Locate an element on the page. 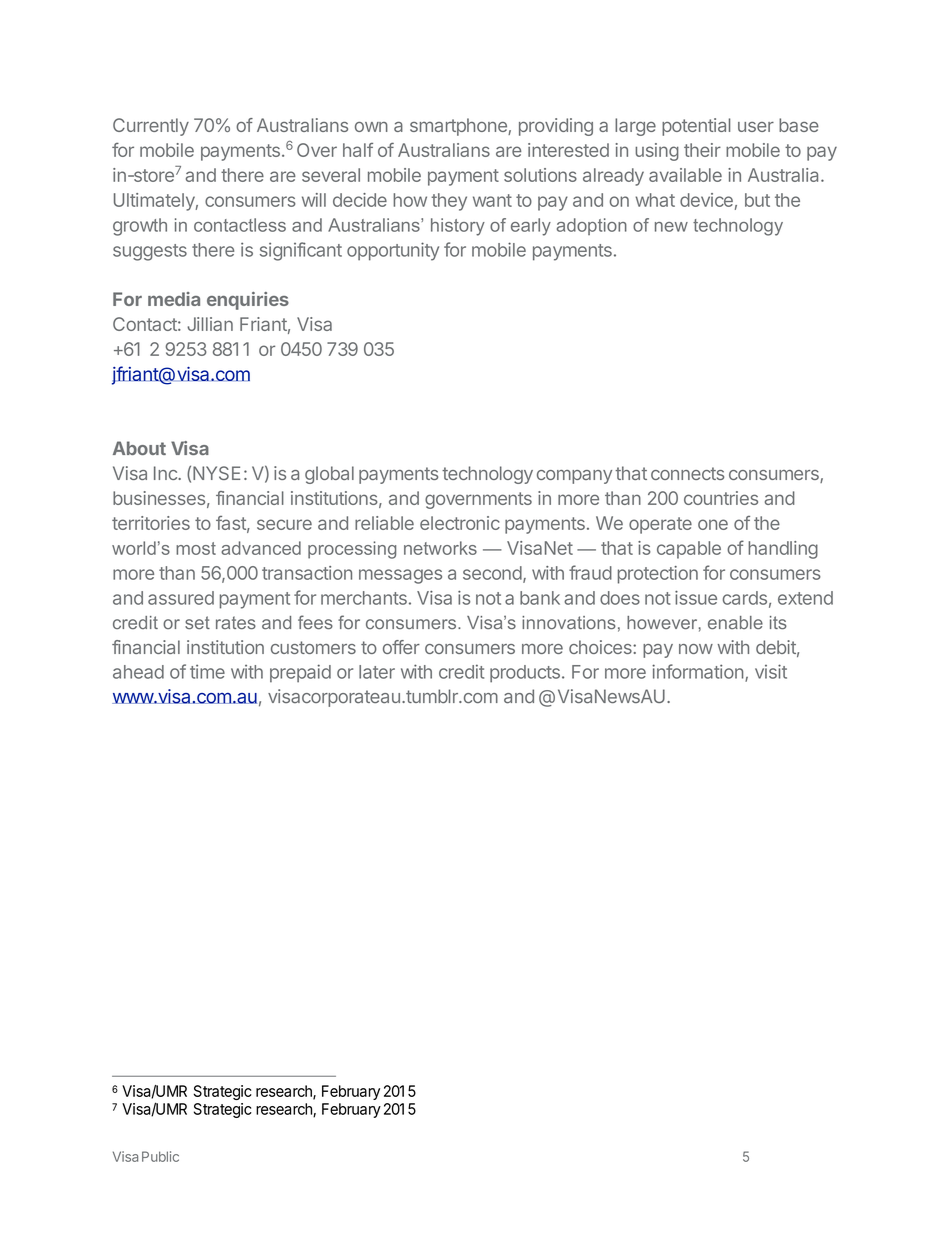  connects is located at coordinates (687, 473).
